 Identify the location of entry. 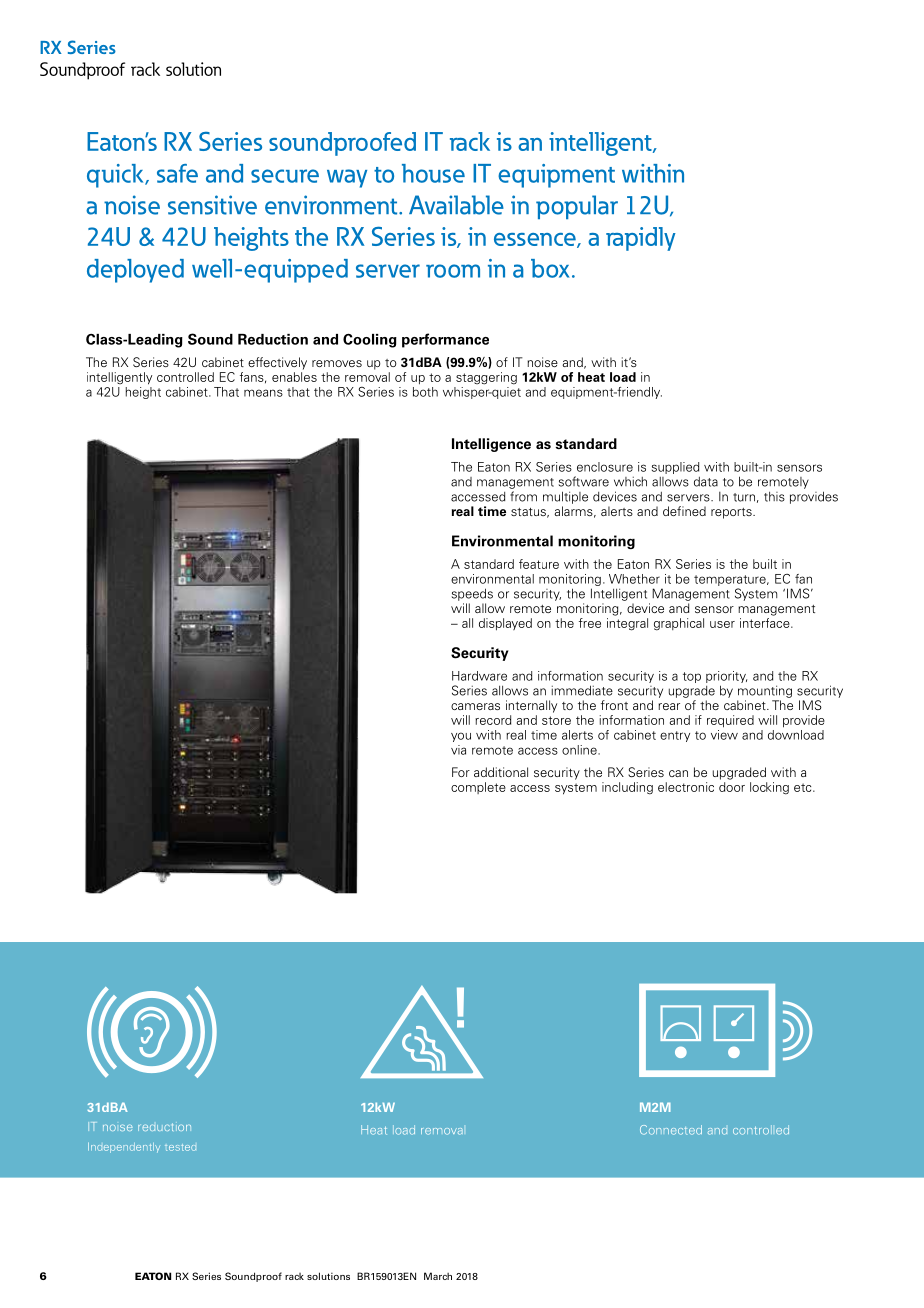
(675, 736).
